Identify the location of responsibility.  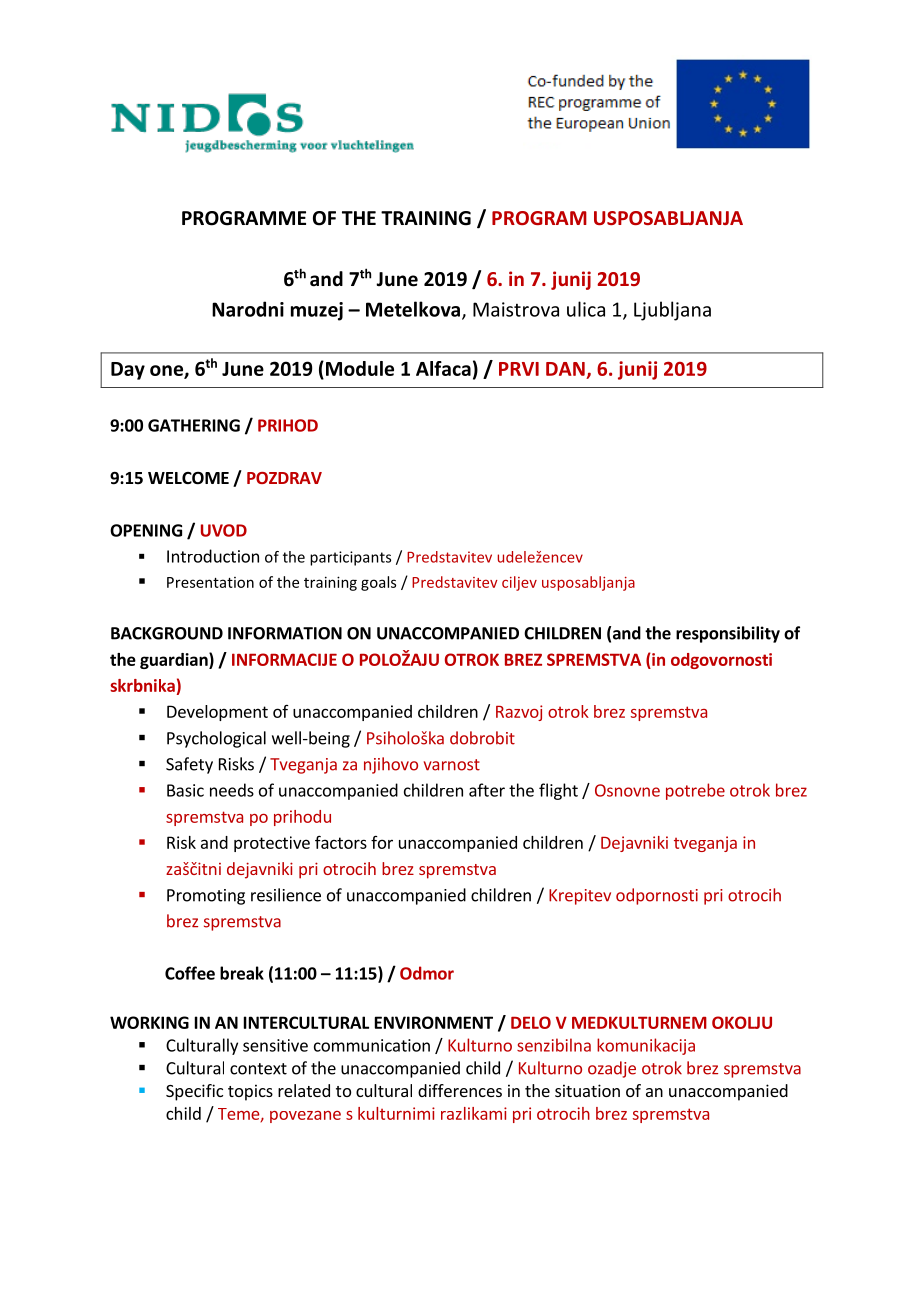
(728, 634).
